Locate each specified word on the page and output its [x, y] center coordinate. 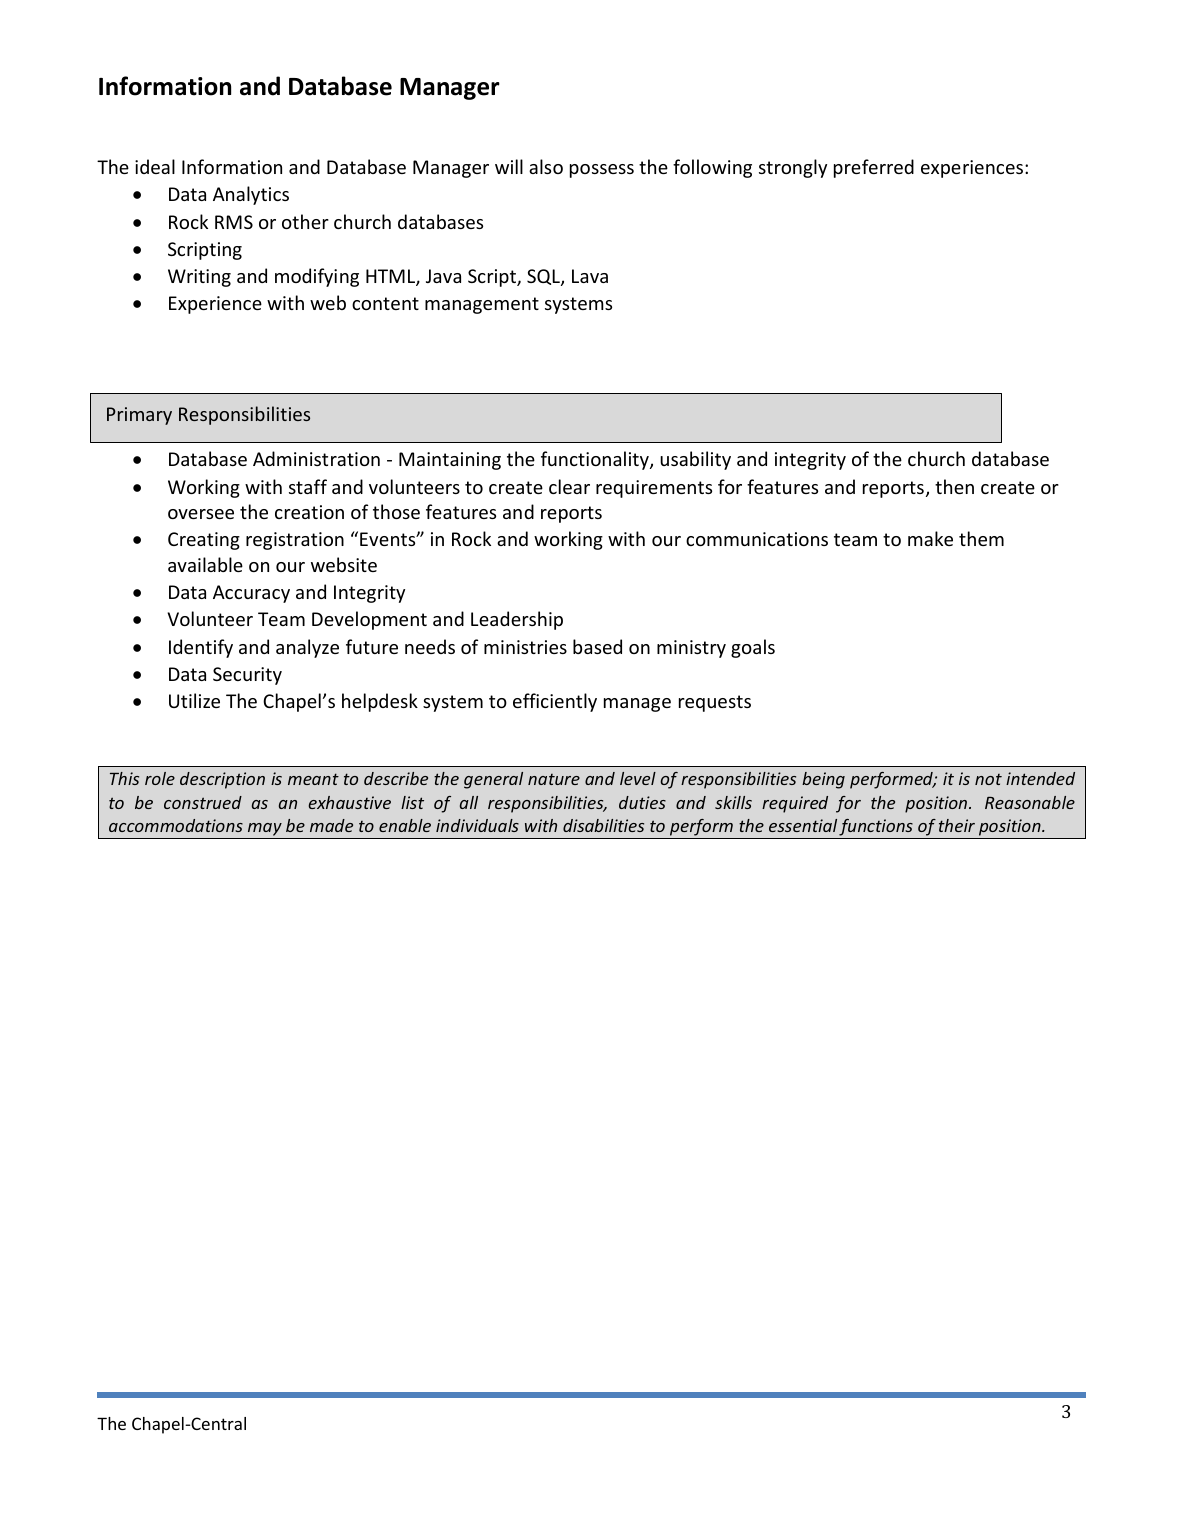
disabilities [603, 825]
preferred [874, 168]
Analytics [251, 195]
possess [602, 171]
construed [203, 802]
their [957, 825]
